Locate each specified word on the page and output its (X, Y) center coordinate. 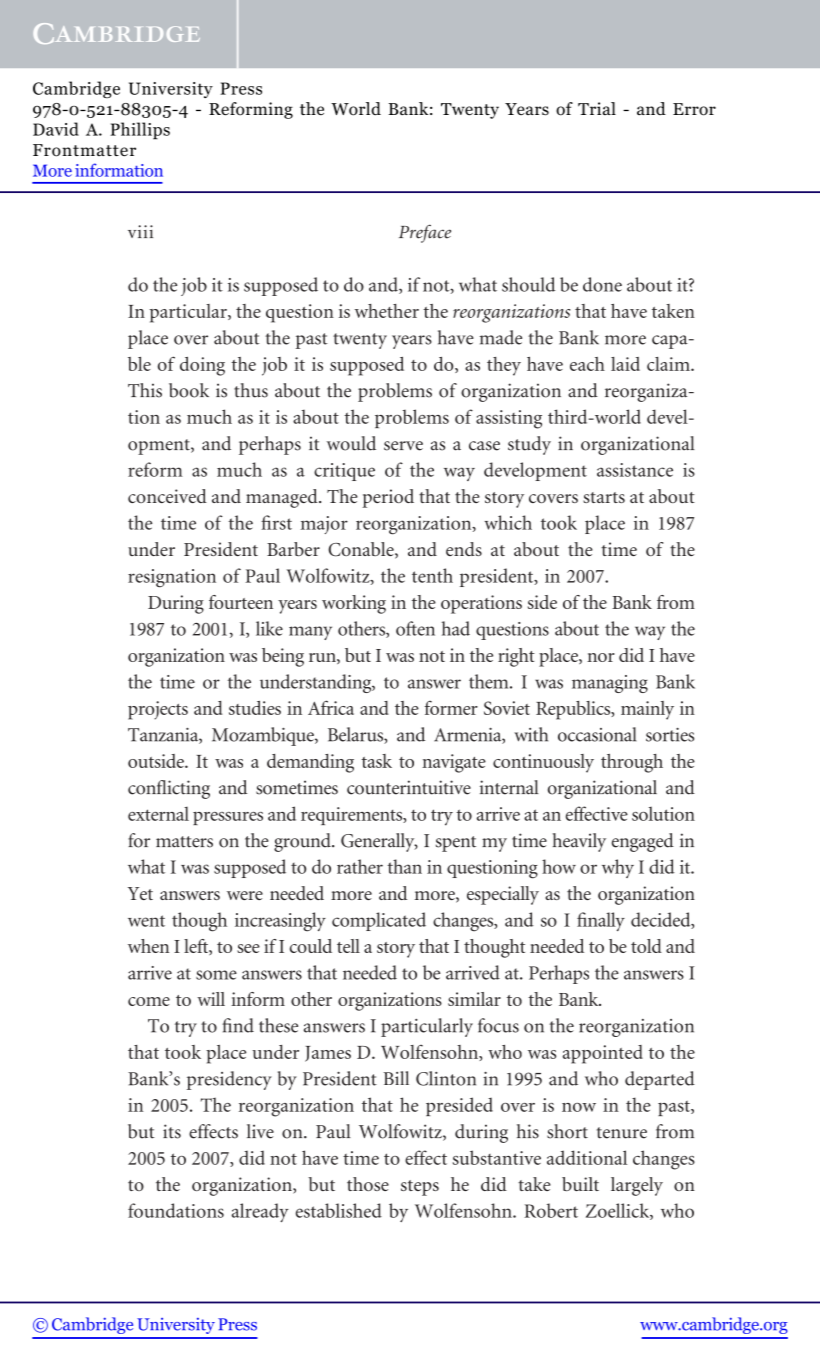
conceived (167, 496)
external (158, 813)
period (388, 498)
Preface (425, 233)
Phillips (140, 131)
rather (360, 866)
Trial (597, 108)
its (172, 1131)
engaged (643, 842)
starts (604, 497)
